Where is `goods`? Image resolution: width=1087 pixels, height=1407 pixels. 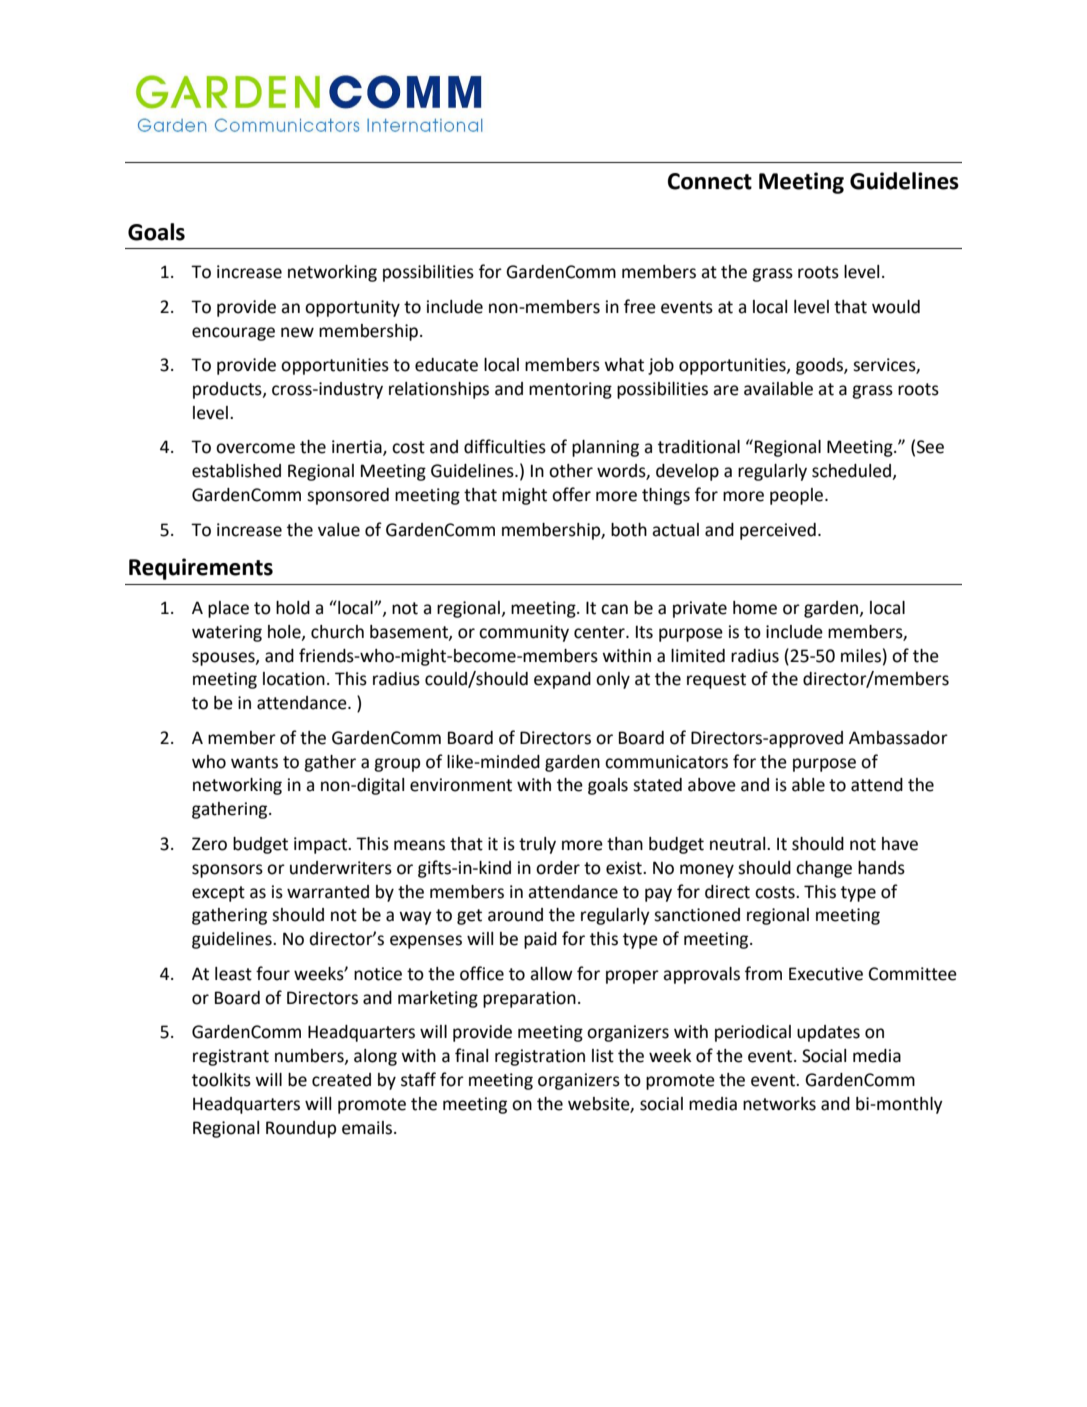
goods is located at coordinates (820, 366).
